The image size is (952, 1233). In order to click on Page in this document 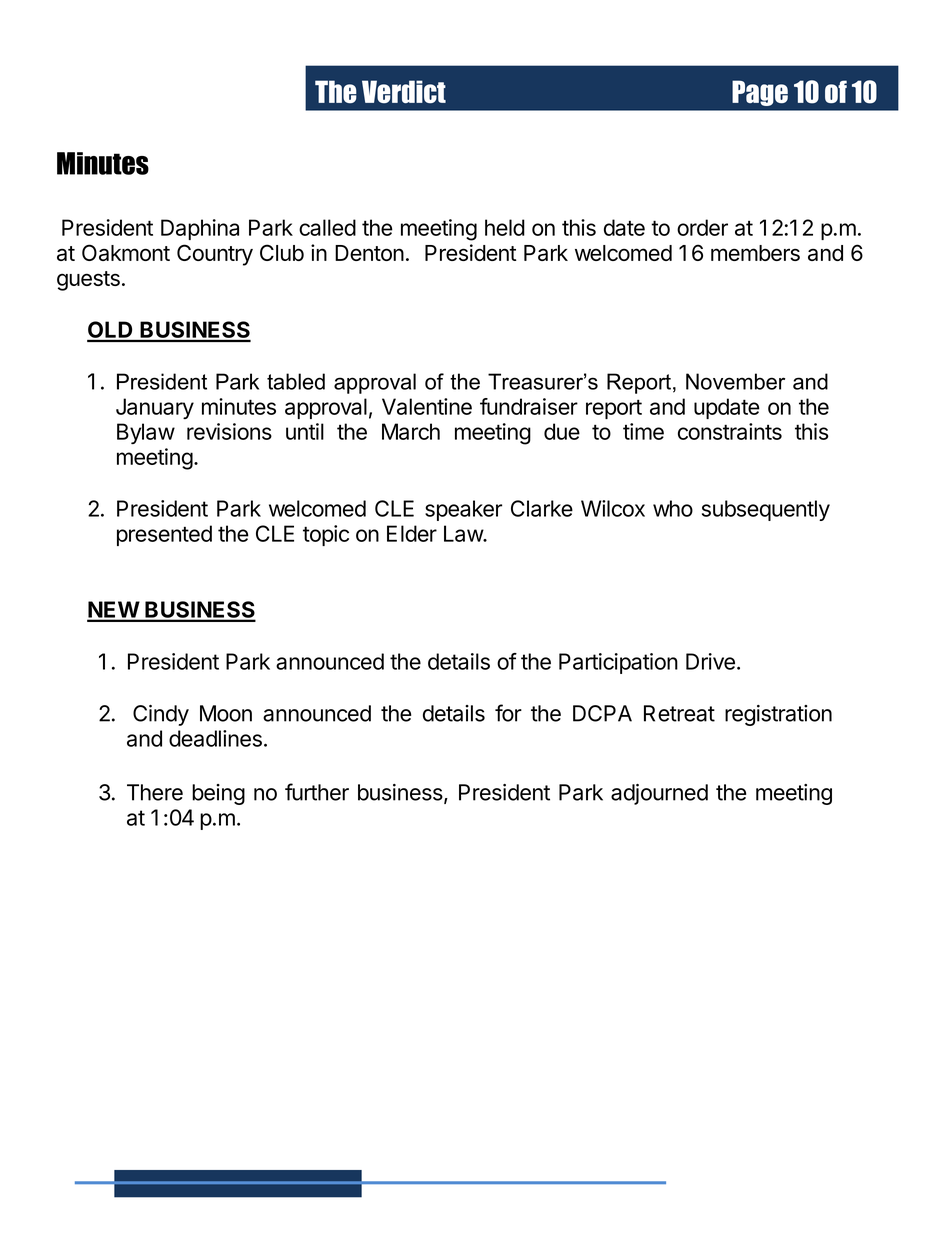, I will do `click(760, 93)`.
